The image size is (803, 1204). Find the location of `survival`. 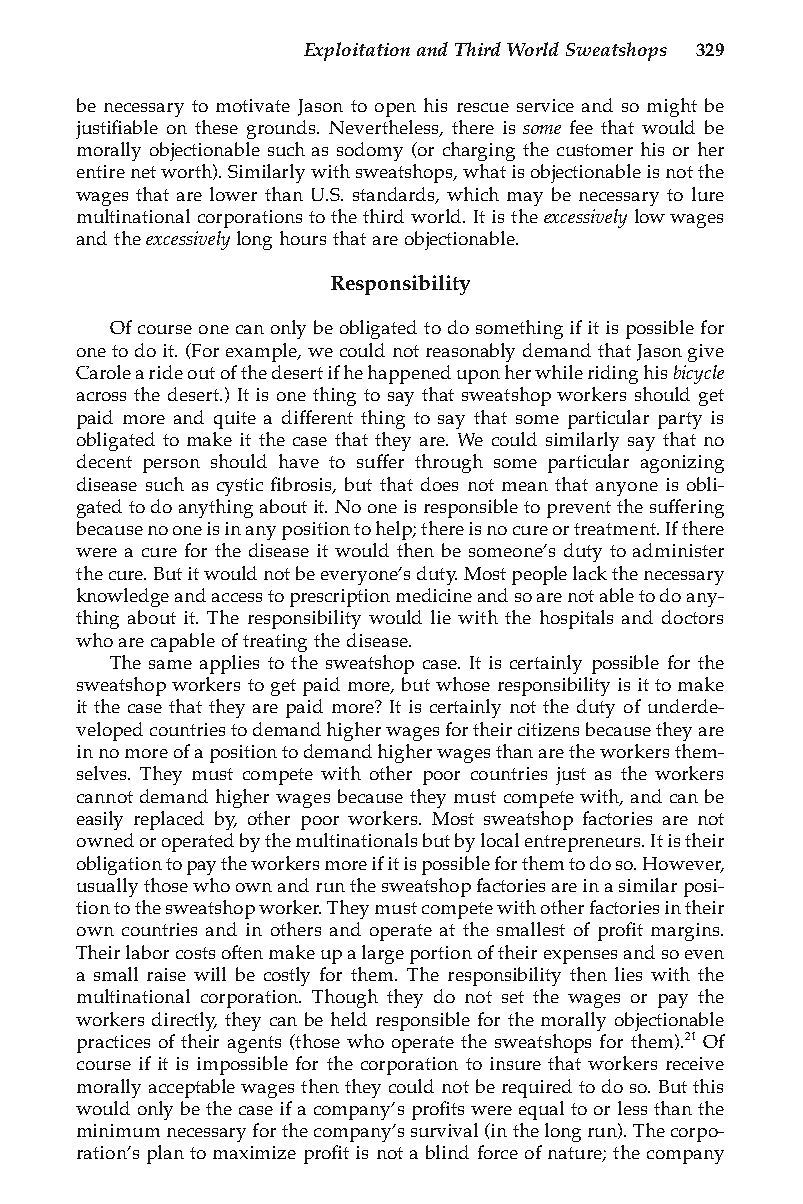

survival is located at coordinates (444, 1130).
